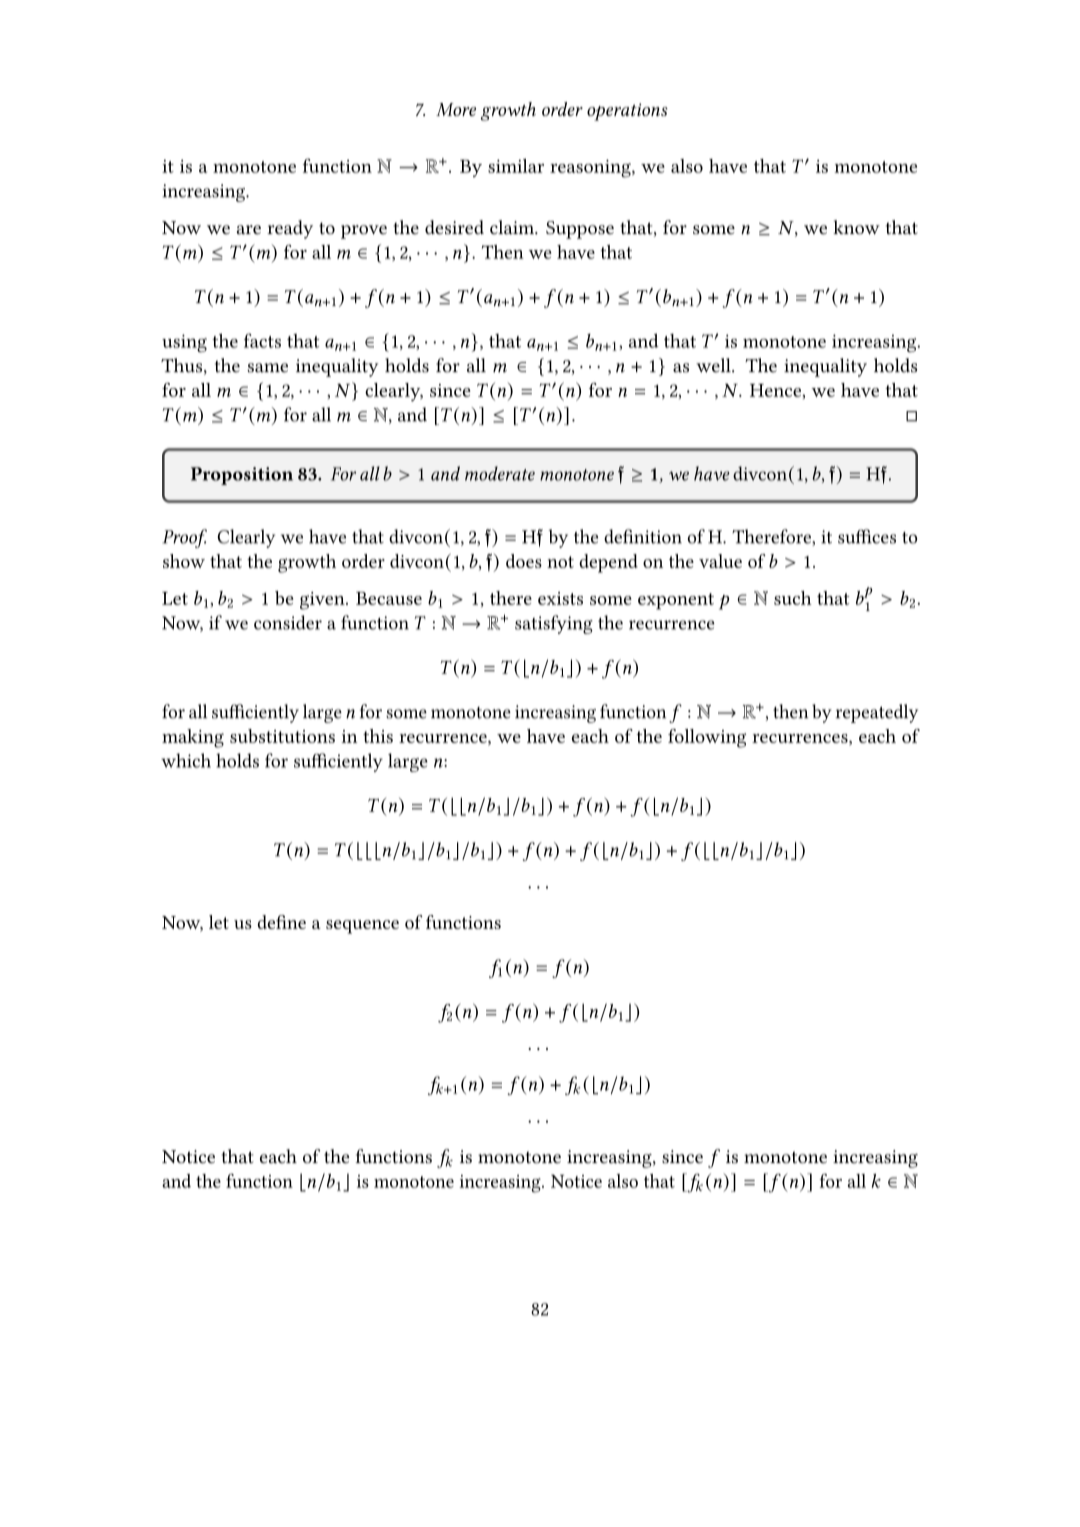 The width and height of the screenshot is (1080, 1527). I want to click on moderate, so click(500, 473).
